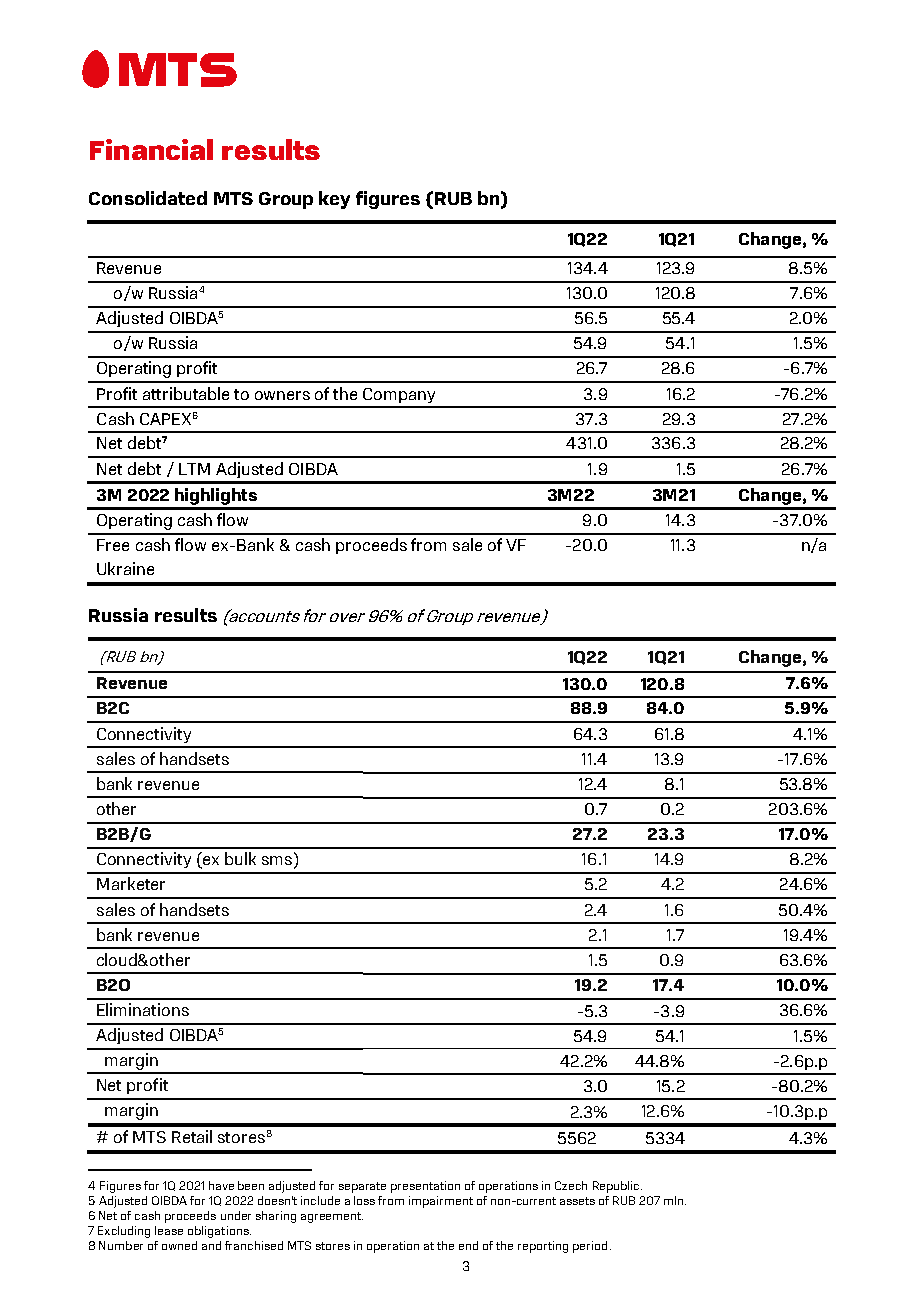 Image resolution: width=924 pixels, height=1308 pixels. Describe the element at coordinates (148, 198) in the image. I see `Consolidated` at that location.
